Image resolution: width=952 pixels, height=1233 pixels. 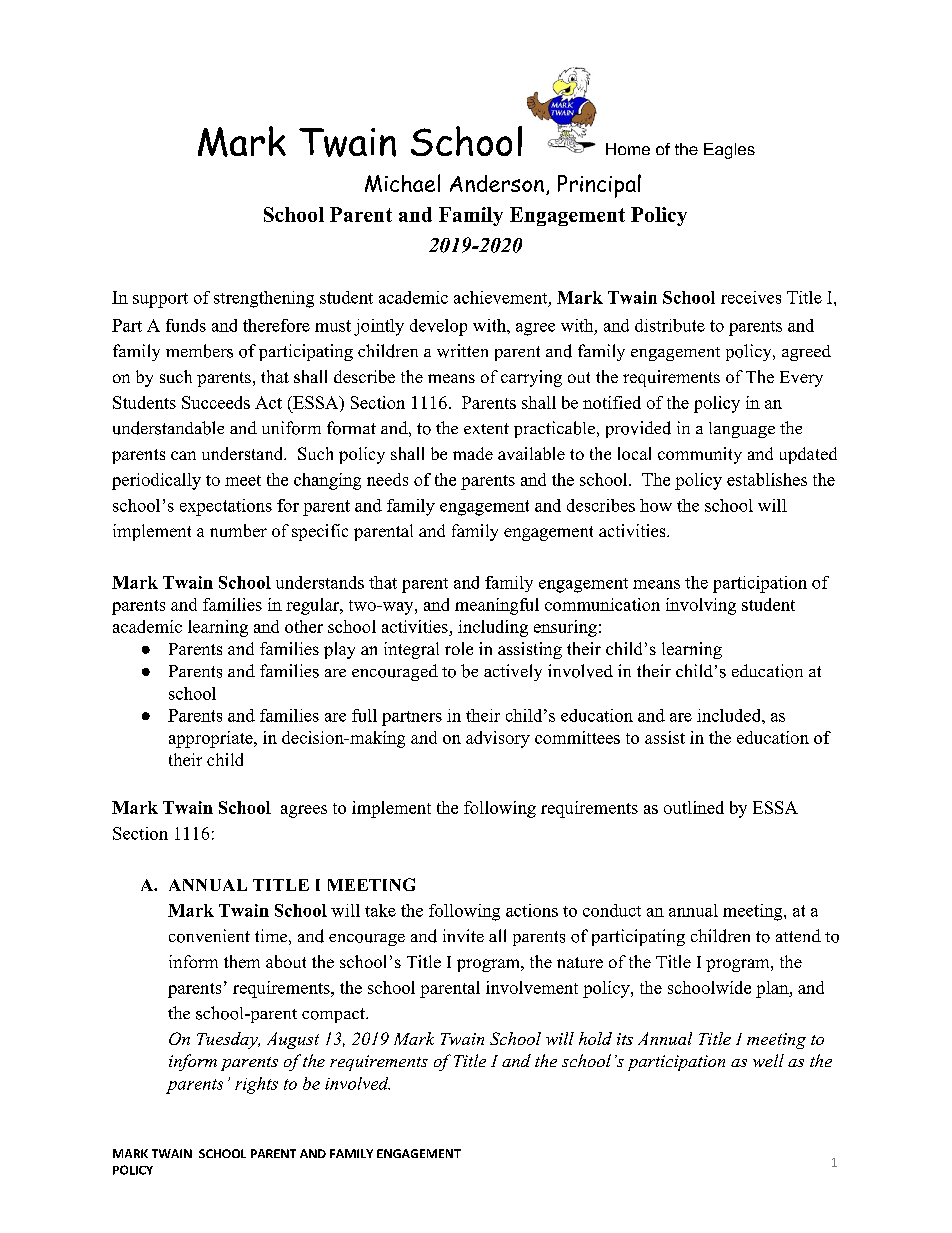 What do you see at coordinates (670, 325) in the screenshot?
I see `distribute` at bounding box center [670, 325].
